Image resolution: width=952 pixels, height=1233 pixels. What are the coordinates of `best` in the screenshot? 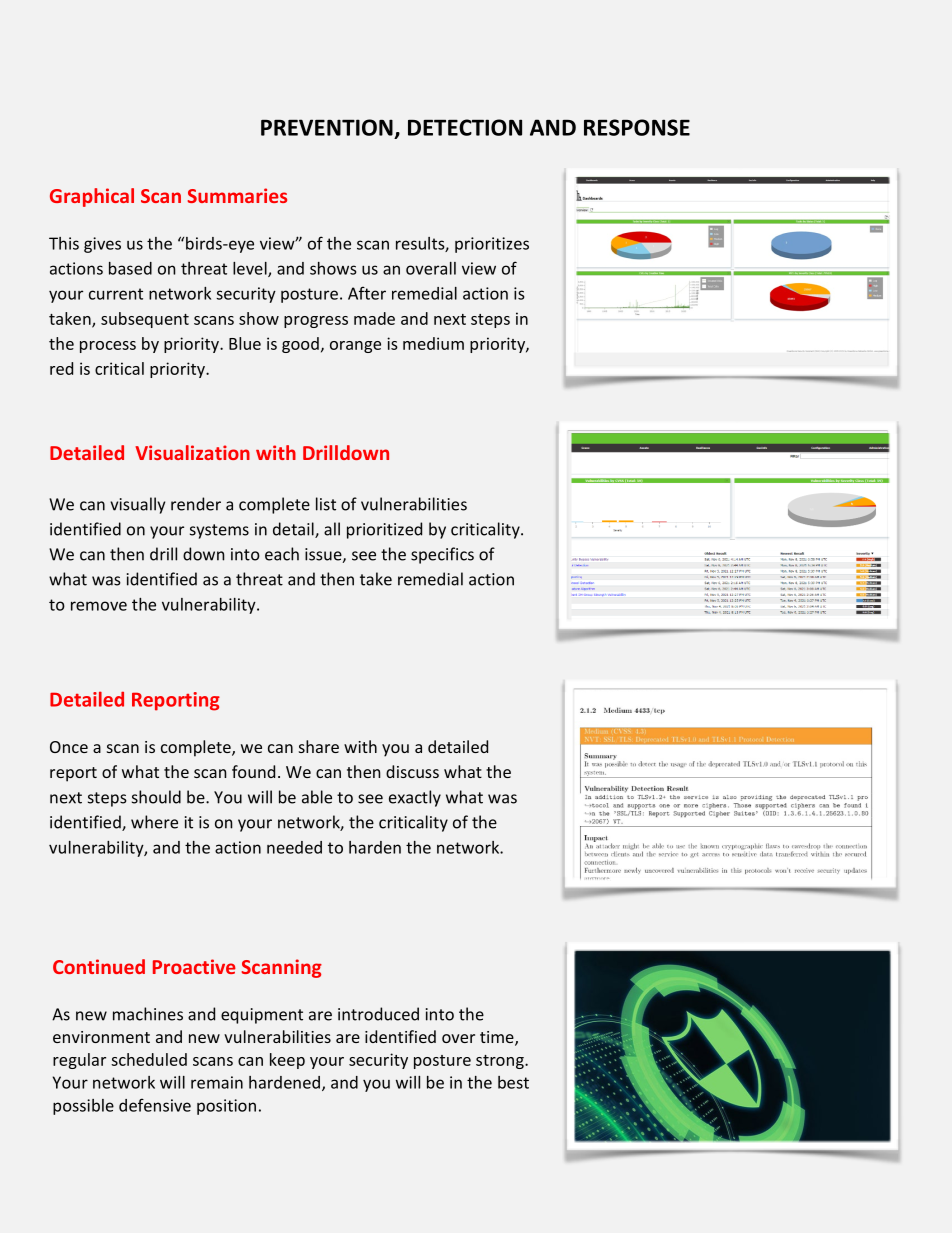 It's located at (513, 1082).
